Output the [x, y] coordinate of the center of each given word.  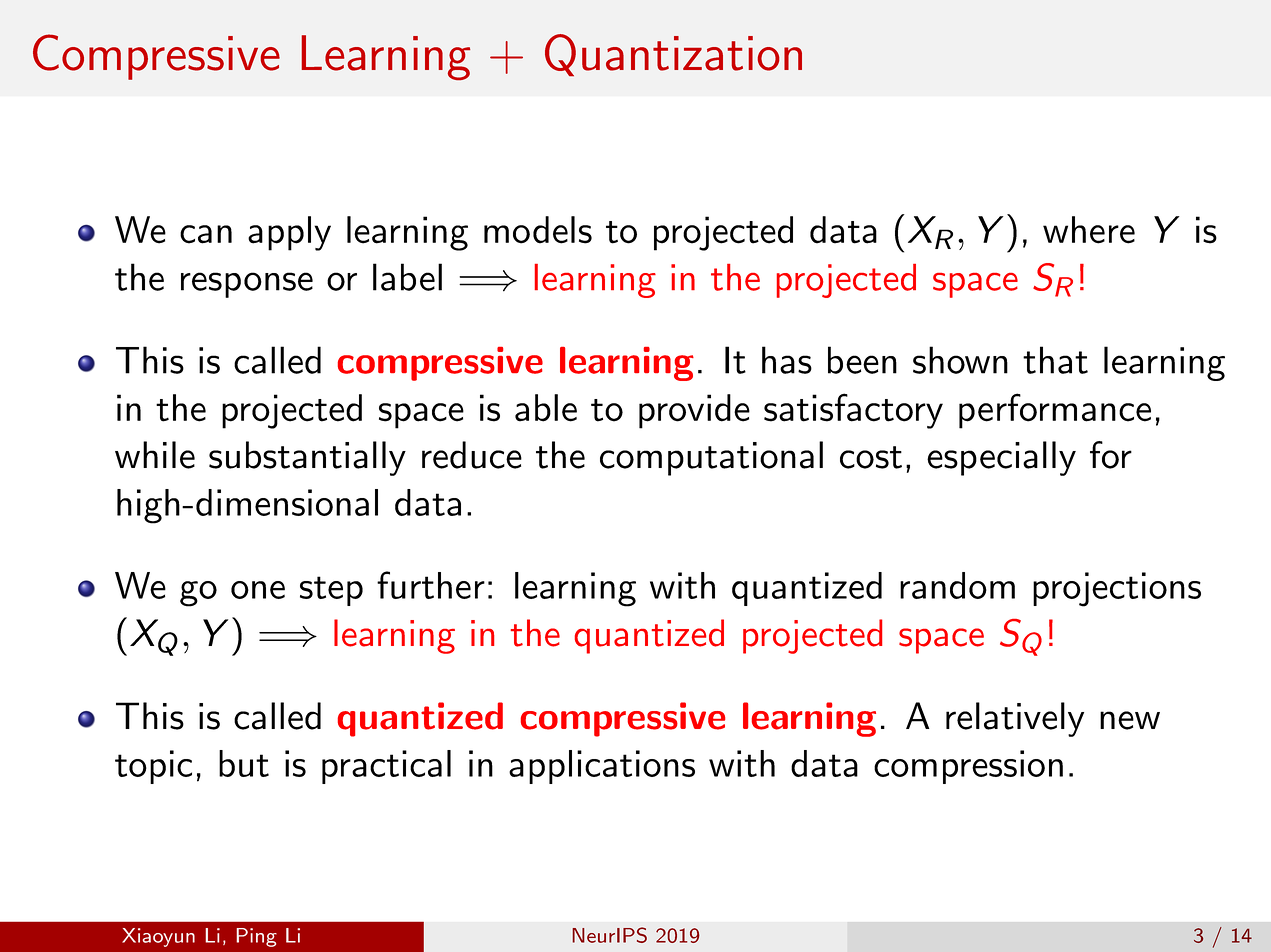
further [431, 585]
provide [694, 411]
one [258, 590]
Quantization [673, 55]
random [957, 585]
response [247, 285]
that [1055, 360]
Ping [256, 937]
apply [289, 233]
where [1089, 230]
